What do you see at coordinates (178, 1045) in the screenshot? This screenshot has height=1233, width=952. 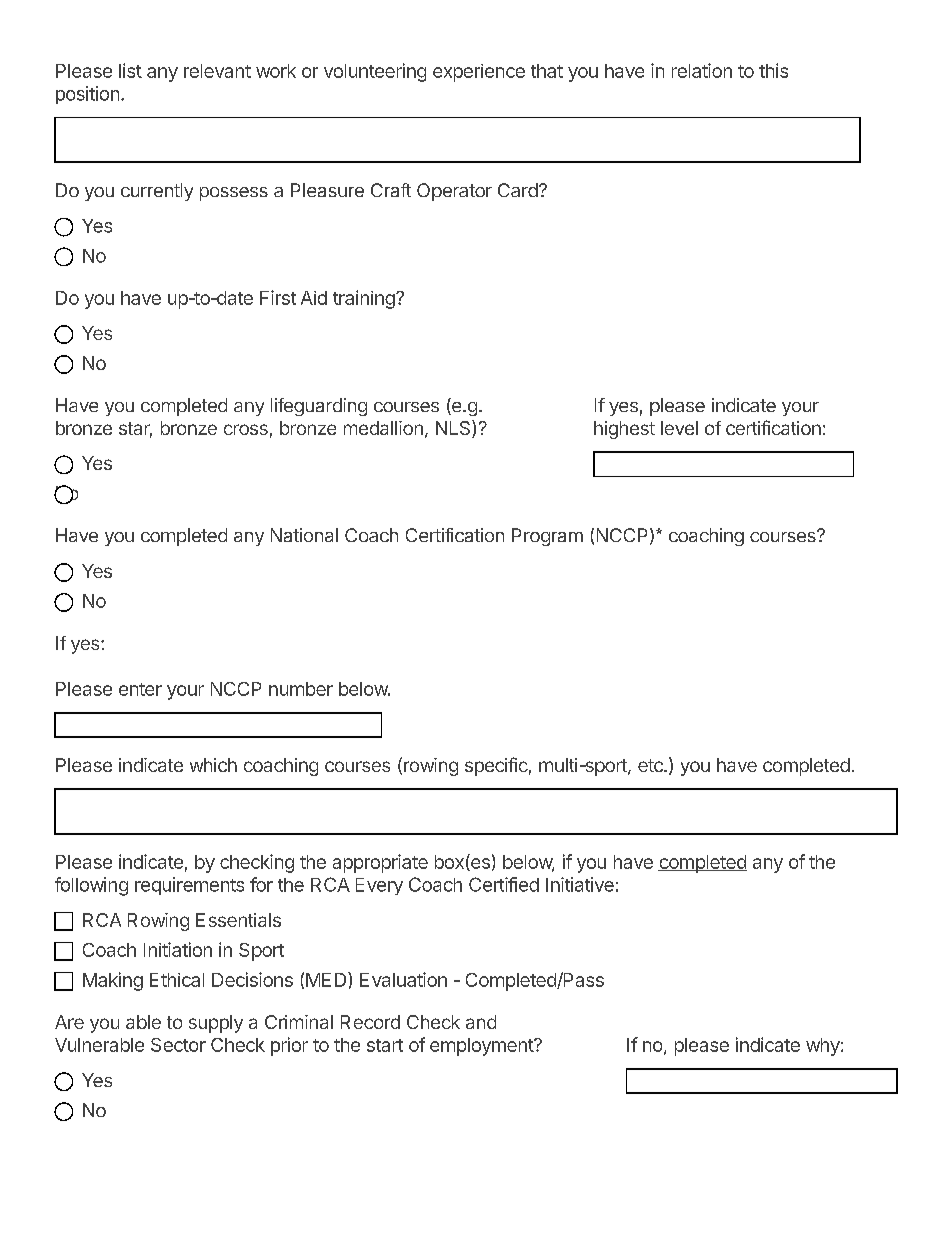 I see `Sector` at bounding box center [178, 1045].
